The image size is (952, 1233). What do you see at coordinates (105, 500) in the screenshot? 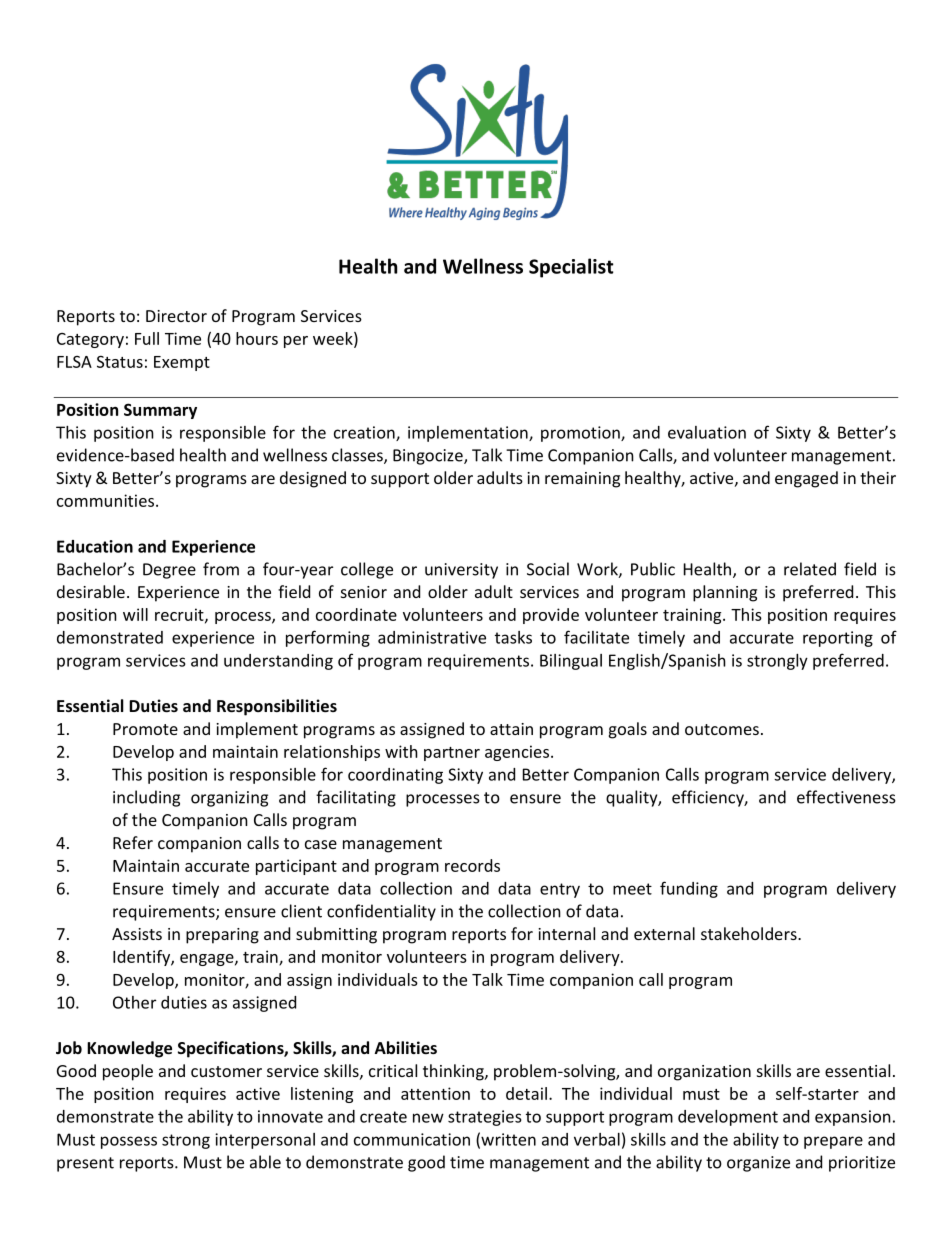
I see `communities` at bounding box center [105, 500].
